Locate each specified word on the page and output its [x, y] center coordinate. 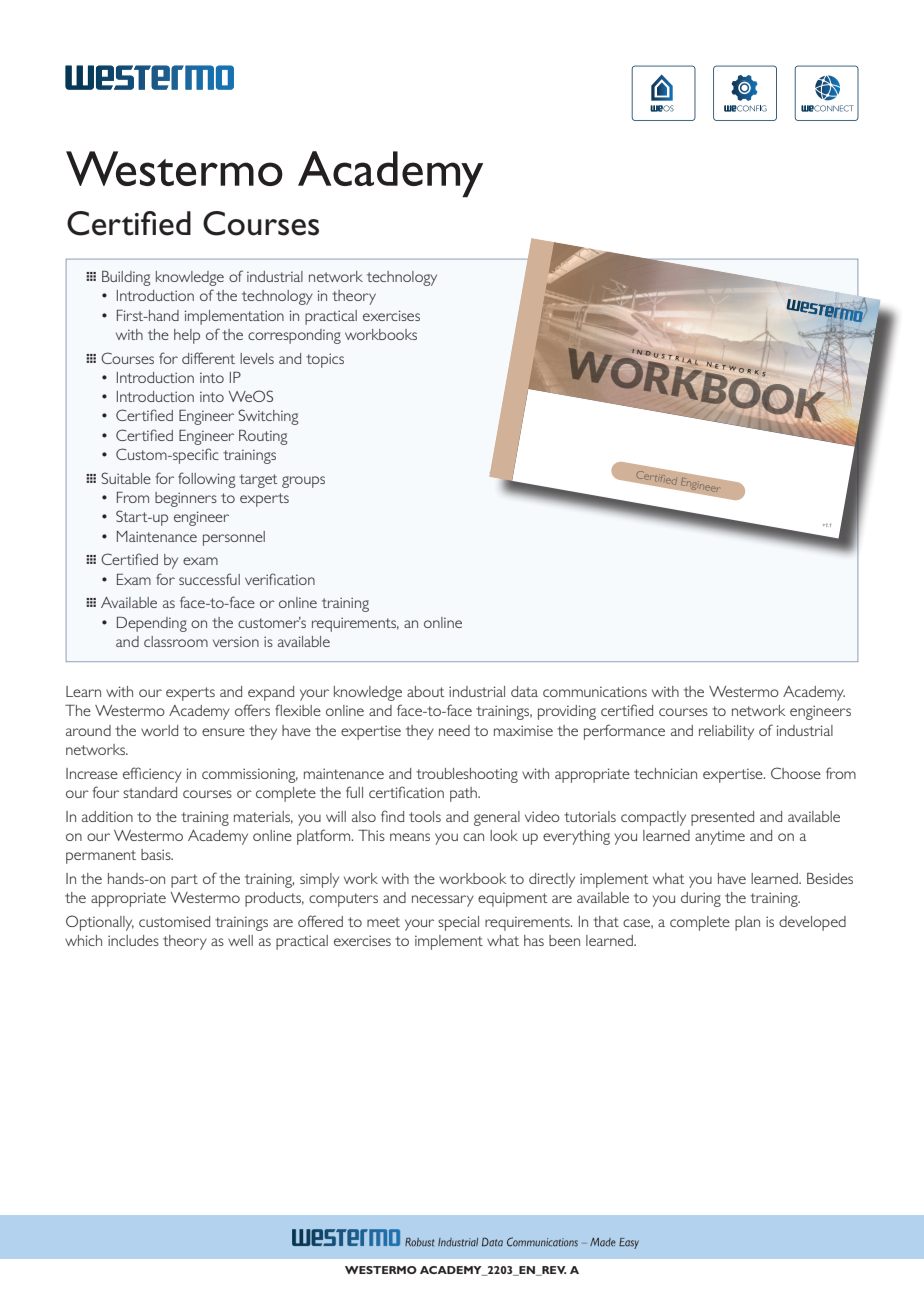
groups [303, 482]
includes [133, 940]
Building [126, 278]
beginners [186, 499]
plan [747, 923]
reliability [726, 732]
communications [595, 691]
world [159, 730]
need [454, 730]
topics [325, 360]
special [458, 923]
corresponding [294, 336]
